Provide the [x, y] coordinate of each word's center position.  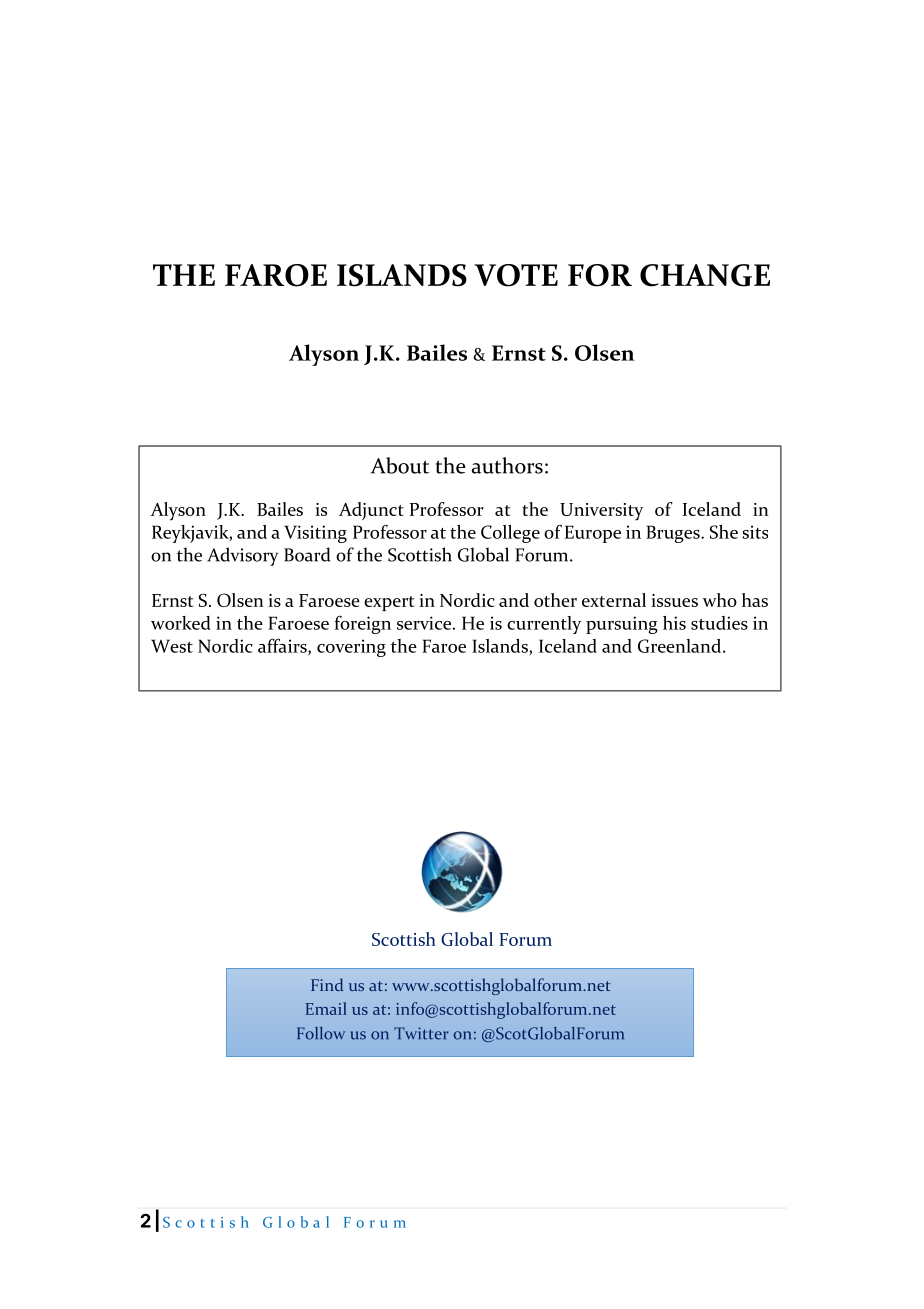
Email [326, 1008]
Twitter [421, 1033]
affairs [283, 646]
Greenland [681, 646]
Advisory [242, 556]
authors [507, 465]
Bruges [674, 534]
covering [351, 648]
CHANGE [705, 275]
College [510, 534]
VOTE [516, 275]
